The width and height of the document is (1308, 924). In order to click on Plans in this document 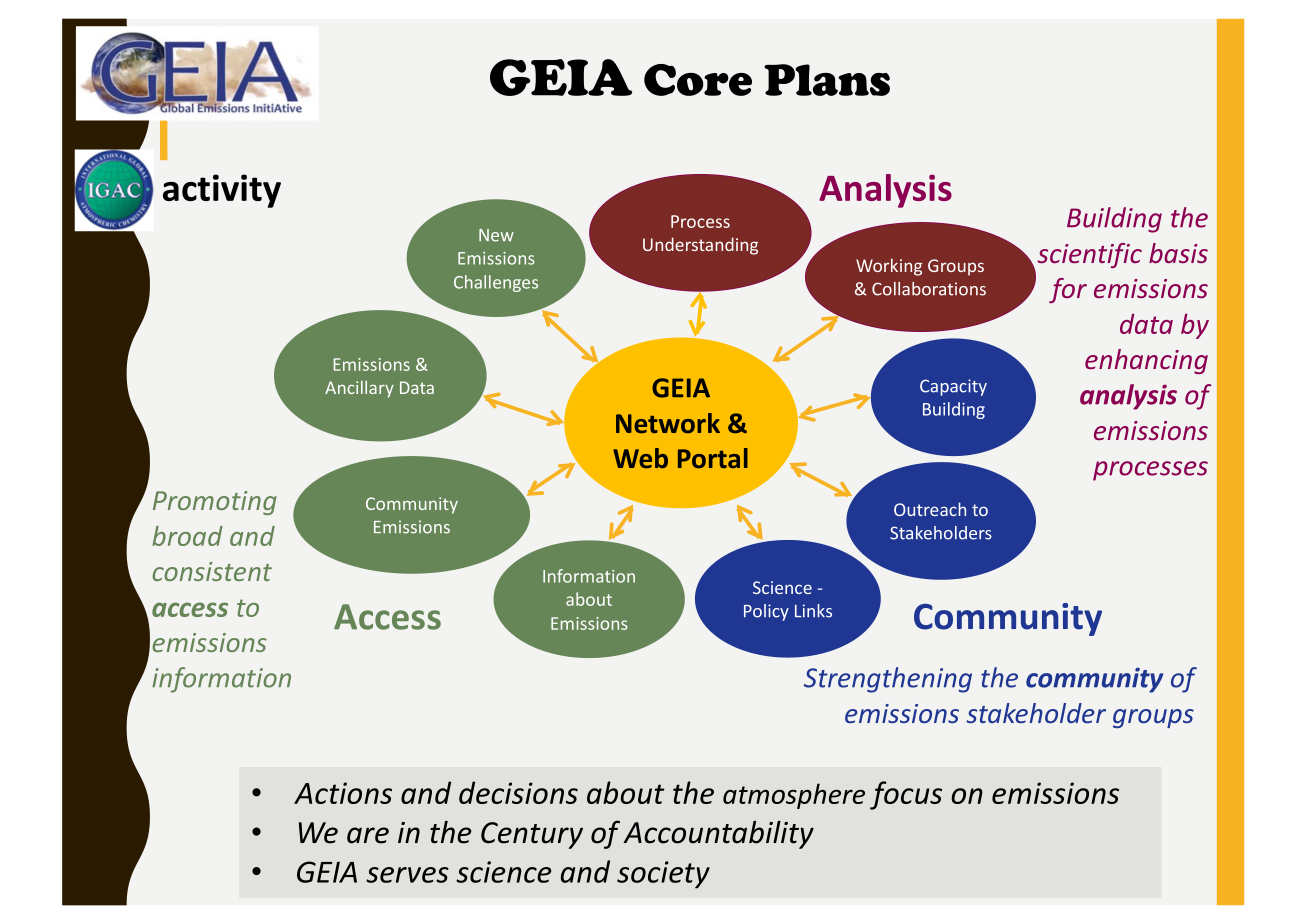, I will do `click(827, 80)`.
